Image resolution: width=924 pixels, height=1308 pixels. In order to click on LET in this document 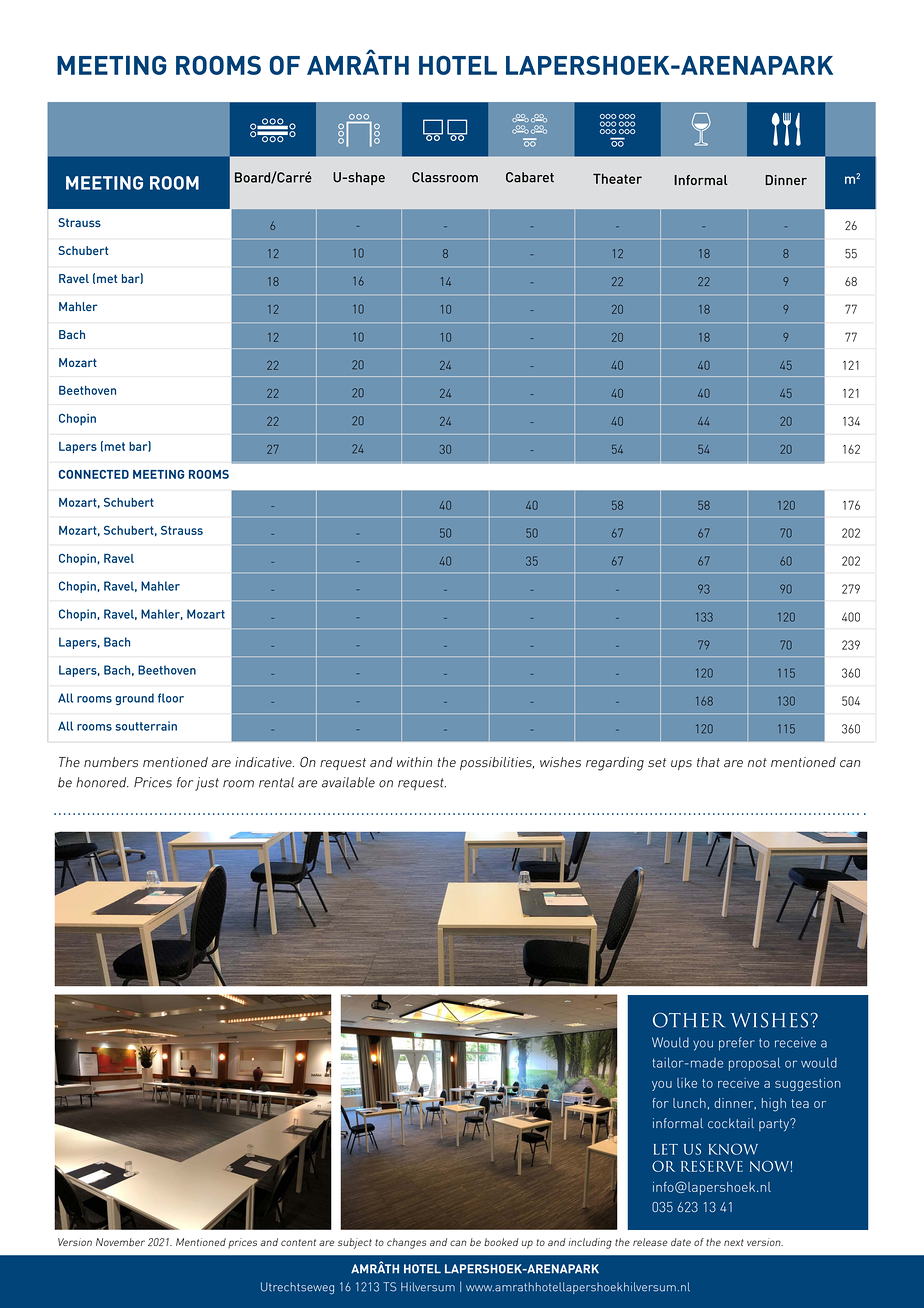, I will do `click(666, 1149)`.
